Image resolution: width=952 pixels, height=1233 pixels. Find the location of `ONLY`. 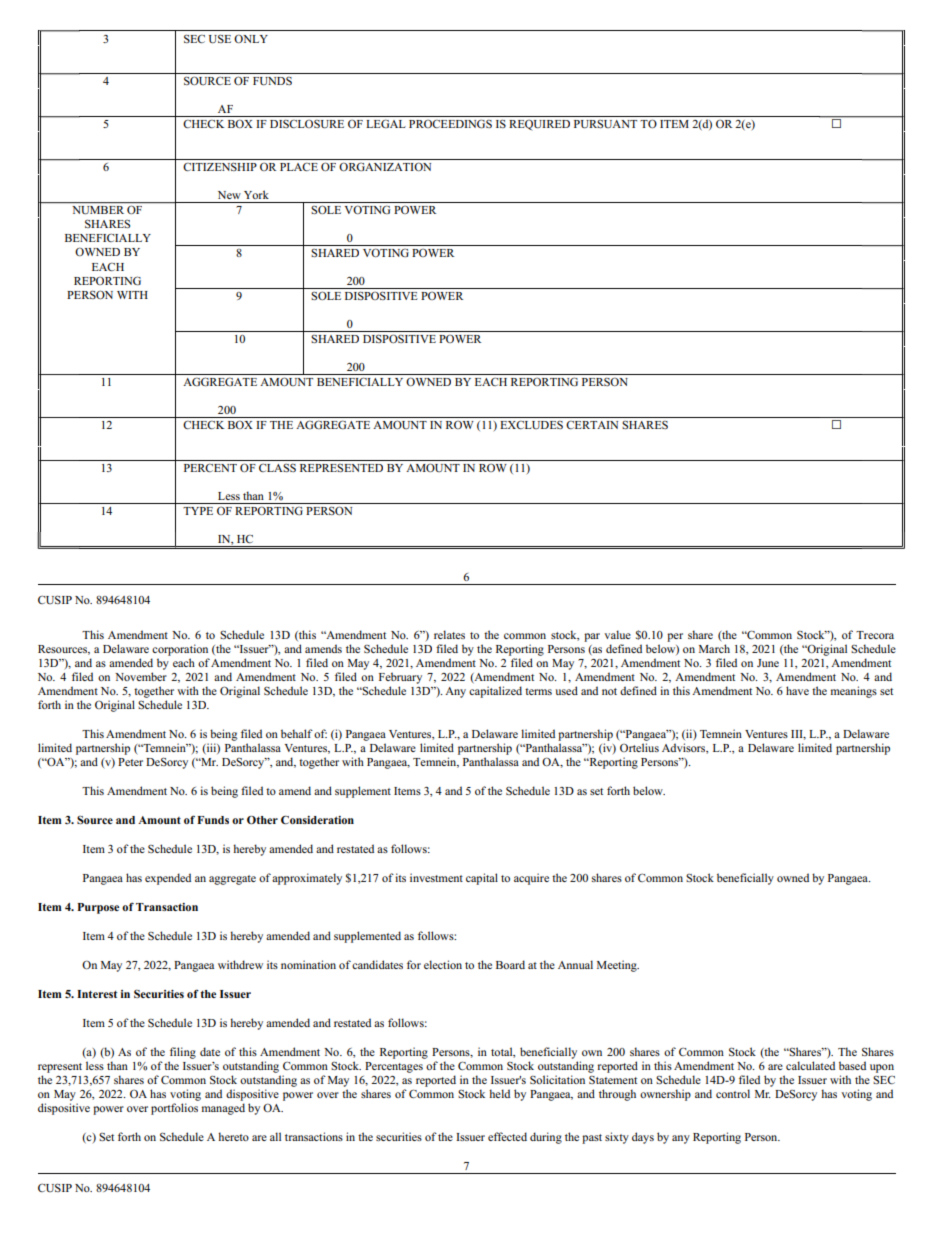

ONLY is located at coordinates (251, 38).
